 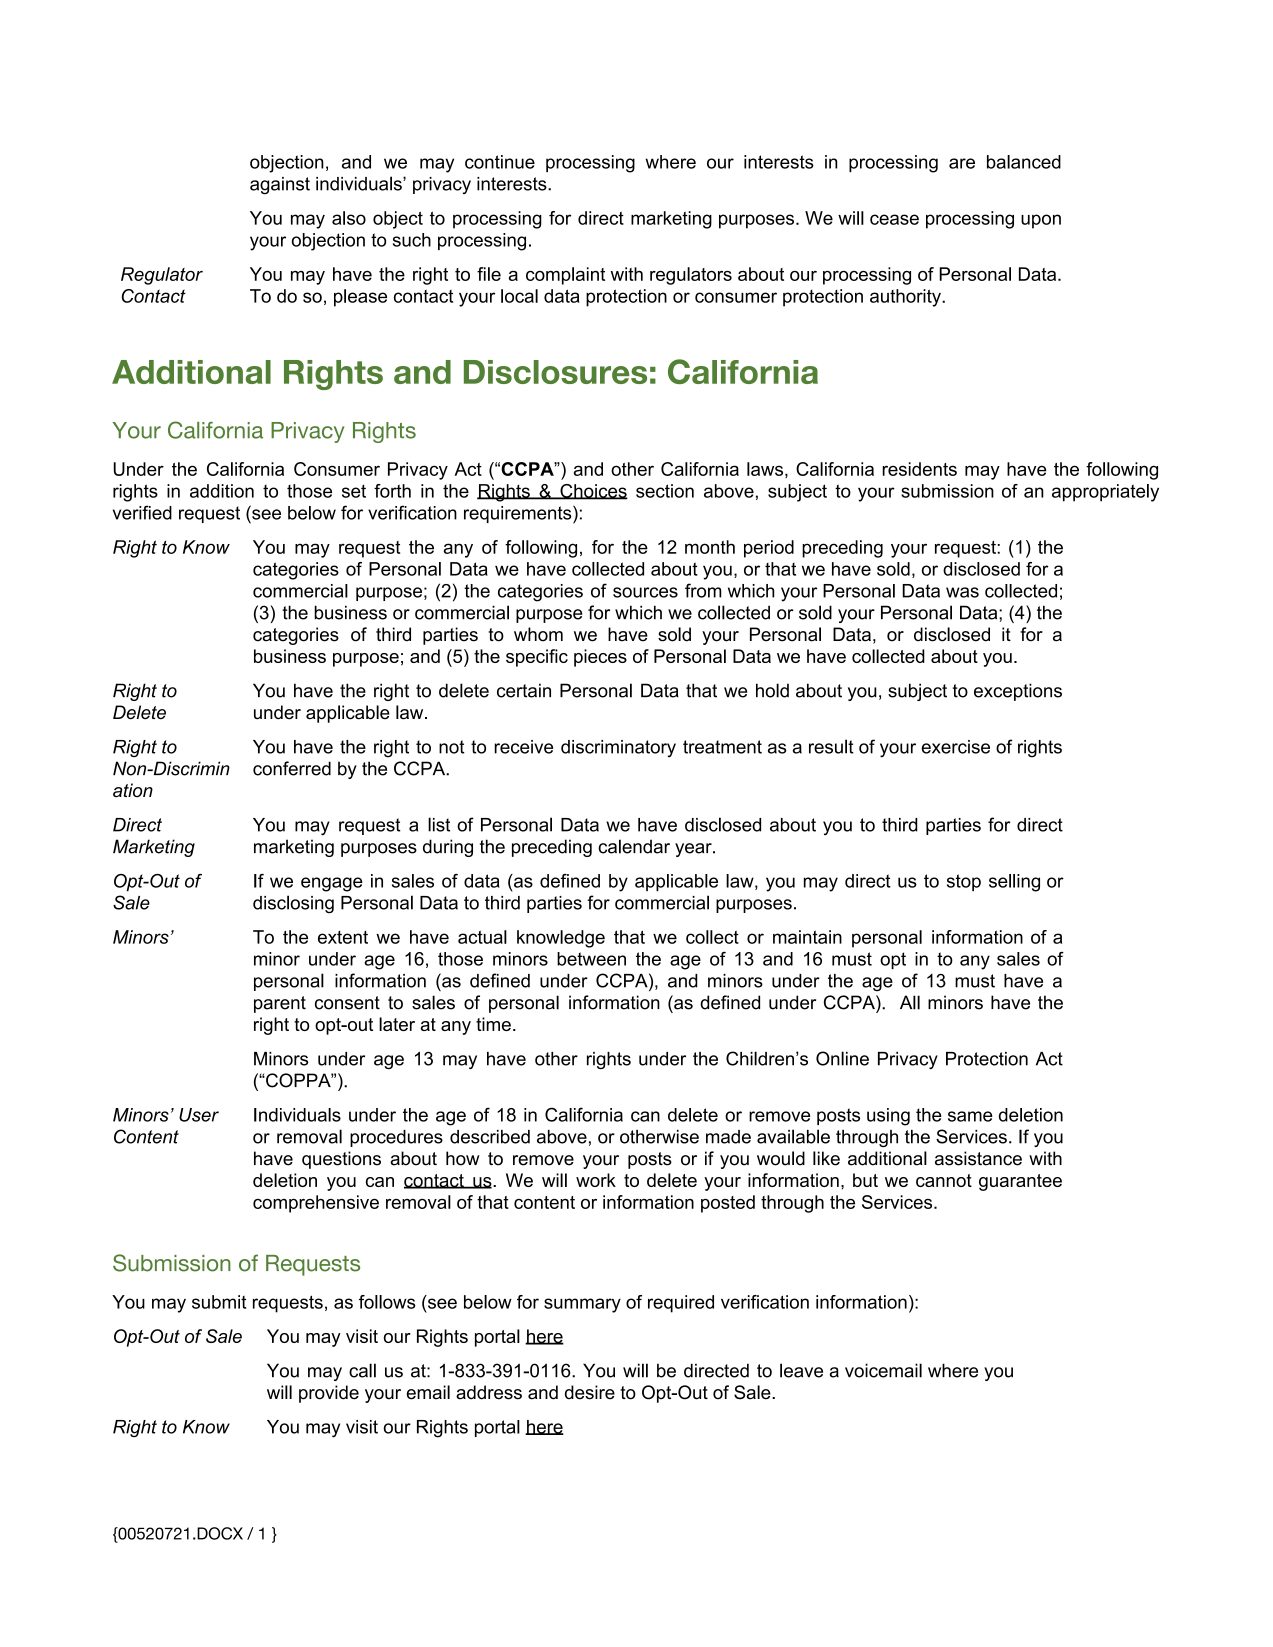 What do you see at coordinates (1041, 221) in the screenshot?
I see `upon` at bounding box center [1041, 221].
